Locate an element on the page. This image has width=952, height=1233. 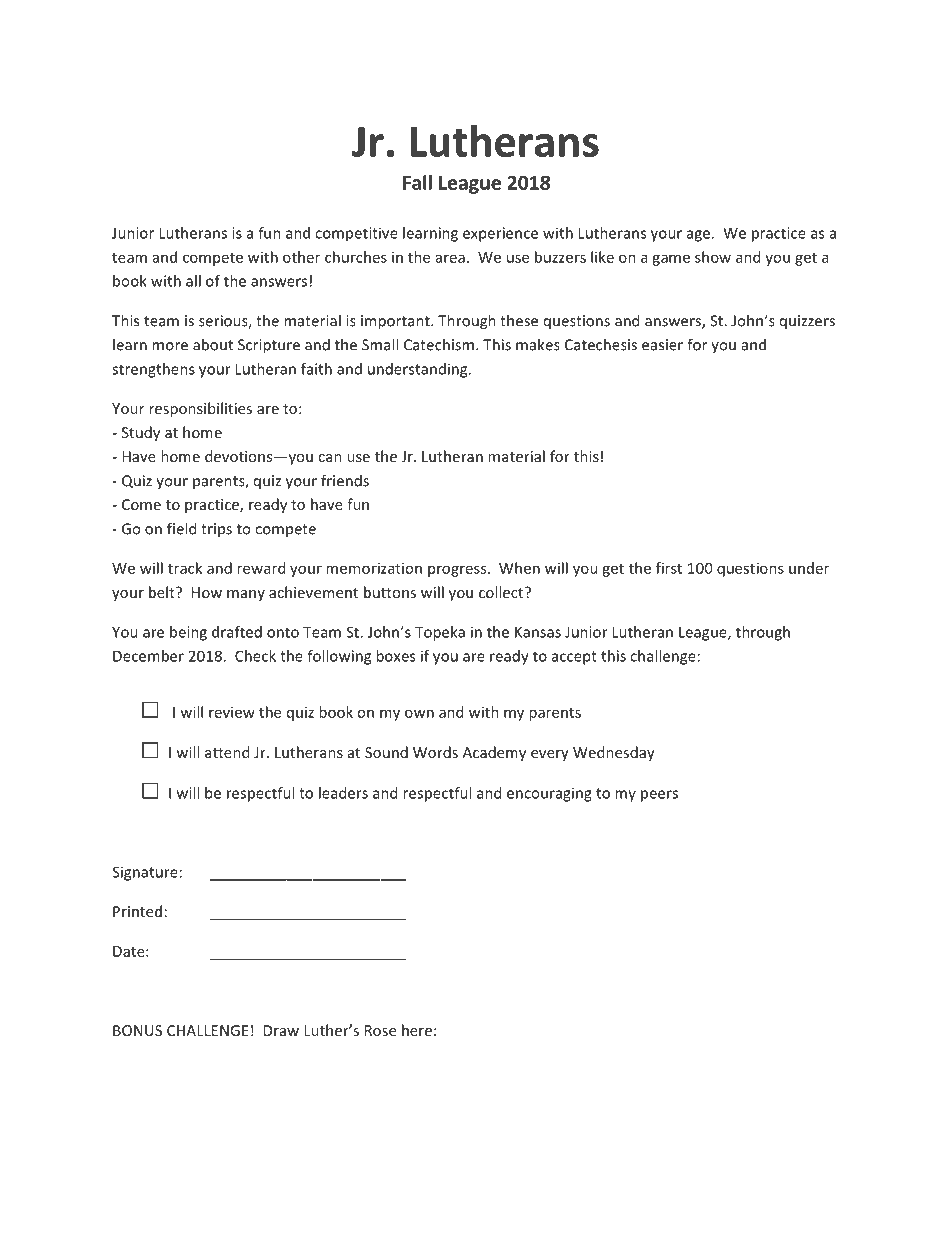
other is located at coordinates (301, 257).
